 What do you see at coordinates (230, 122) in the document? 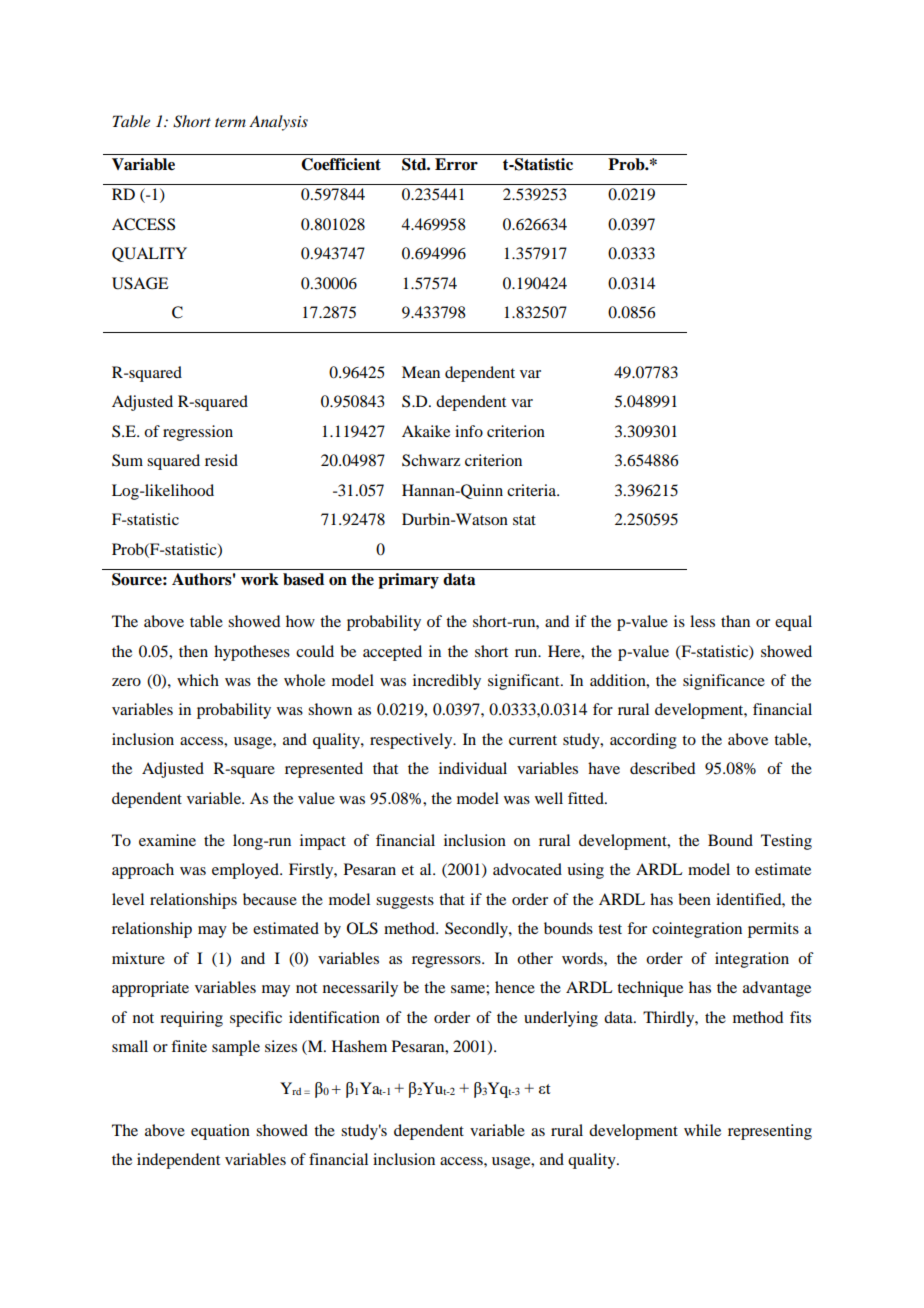
I see `term` at bounding box center [230, 122].
